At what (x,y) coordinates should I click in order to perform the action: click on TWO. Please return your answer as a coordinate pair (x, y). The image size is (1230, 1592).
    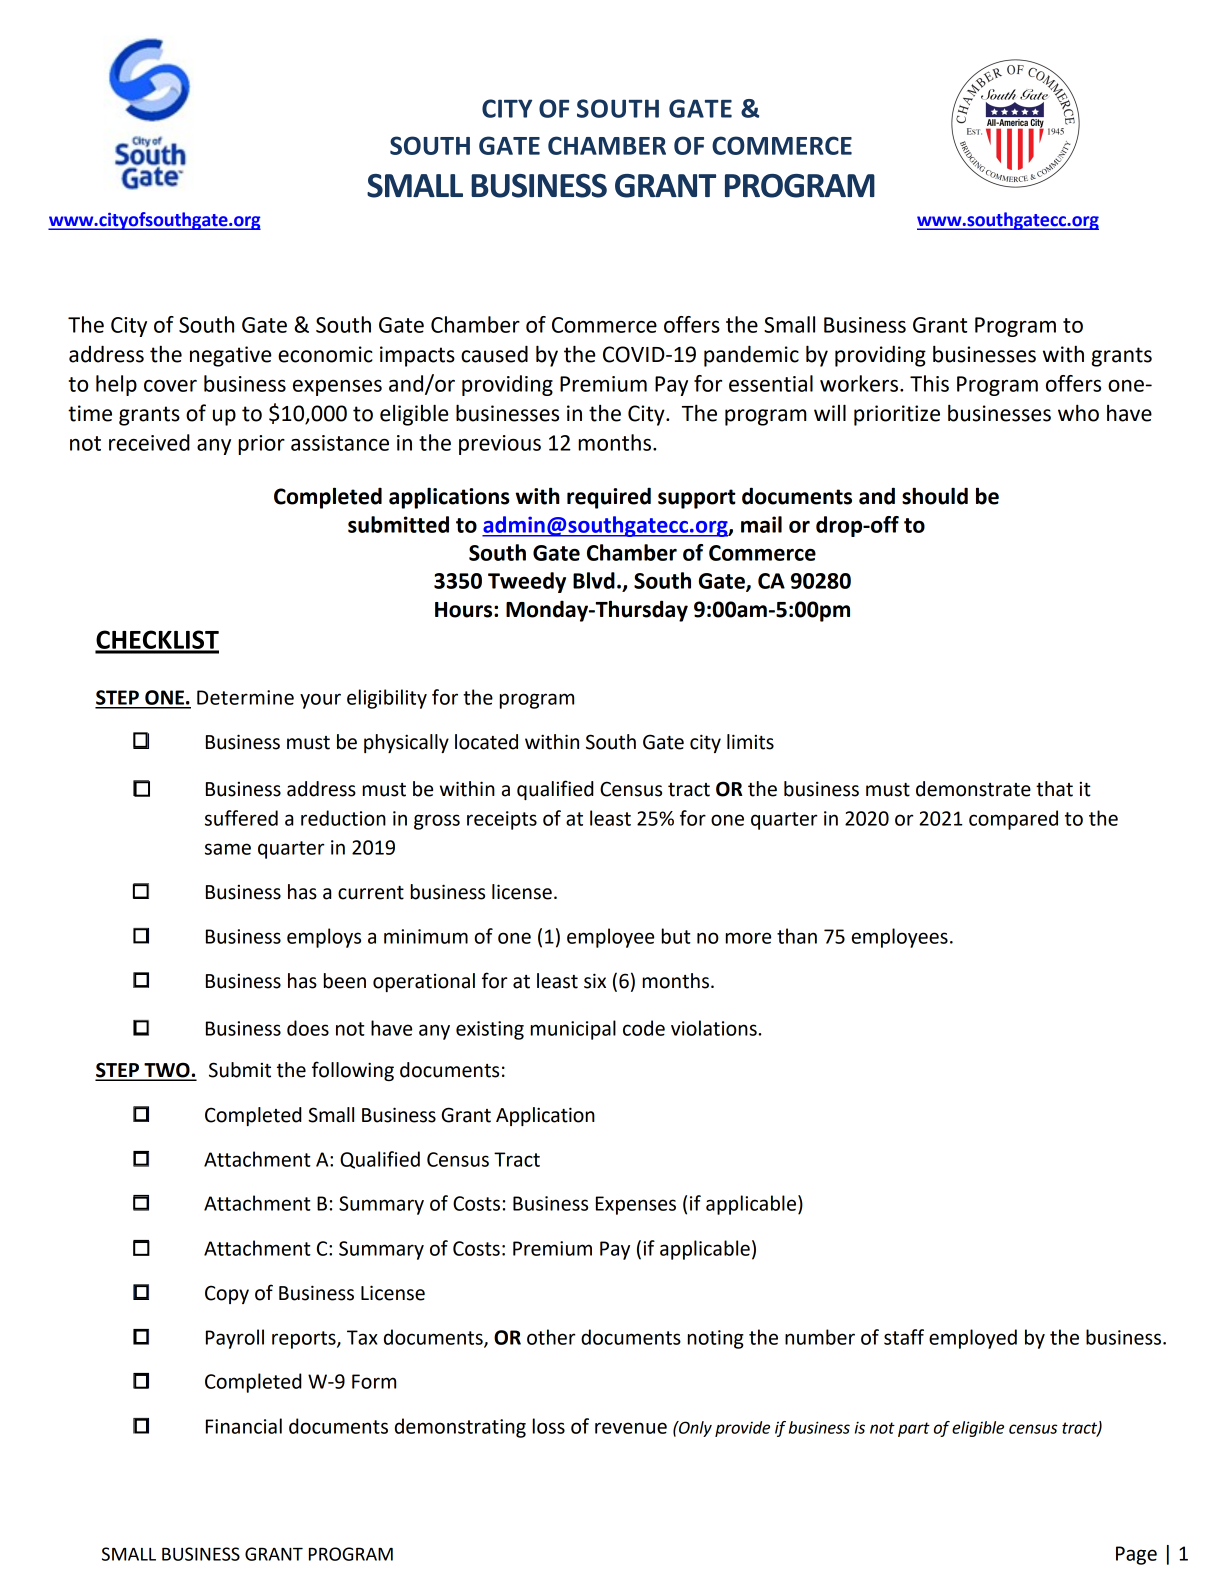
    Looking at the image, I should click on (167, 1071).
